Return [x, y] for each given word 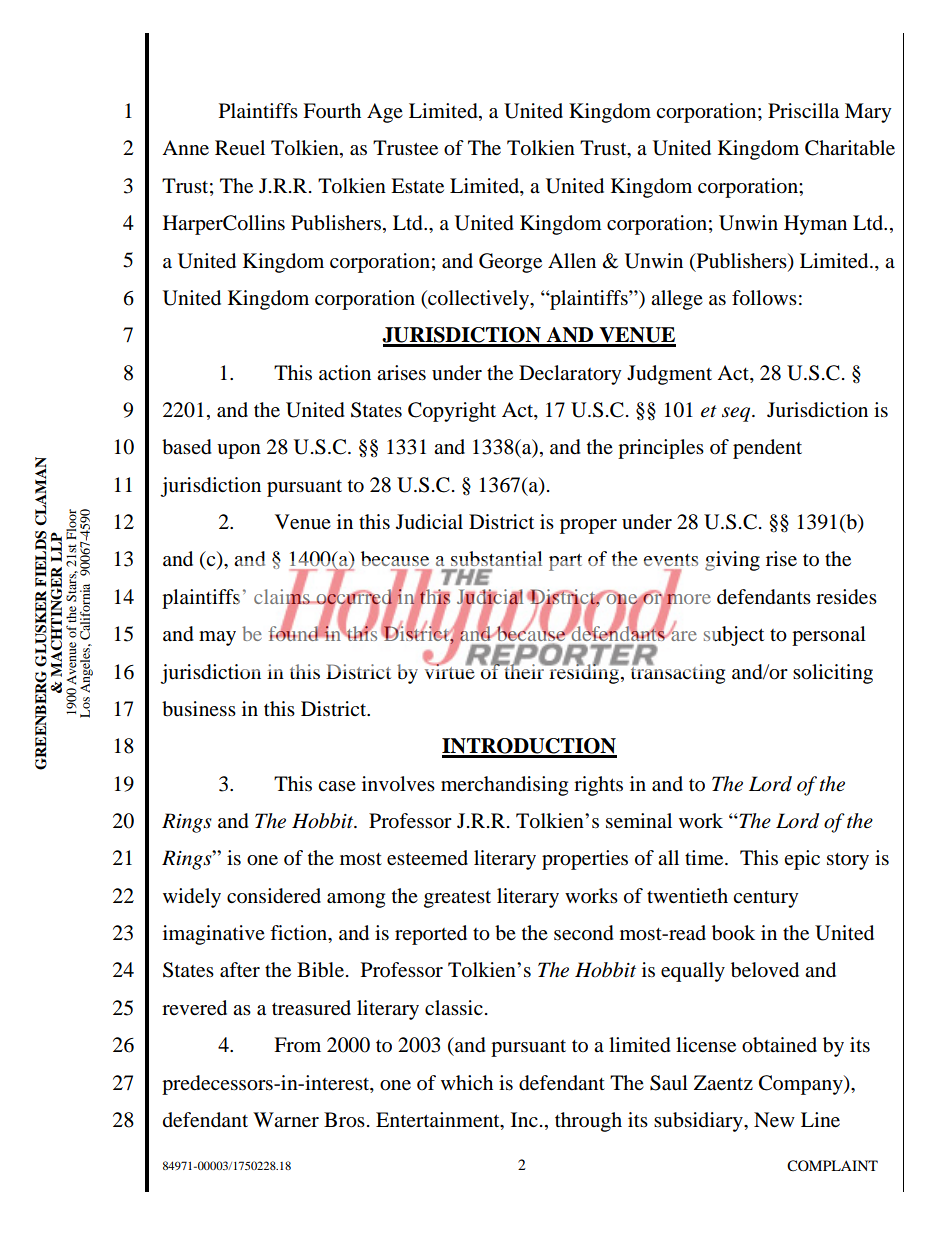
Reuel [240, 147]
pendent [767, 449]
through [588, 1122]
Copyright [452, 412]
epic [802, 860]
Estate [417, 185]
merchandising [504, 786]
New [774, 1120]
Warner [286, 1120]
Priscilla [803, 111]
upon [239, 451]
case [337, 786]
